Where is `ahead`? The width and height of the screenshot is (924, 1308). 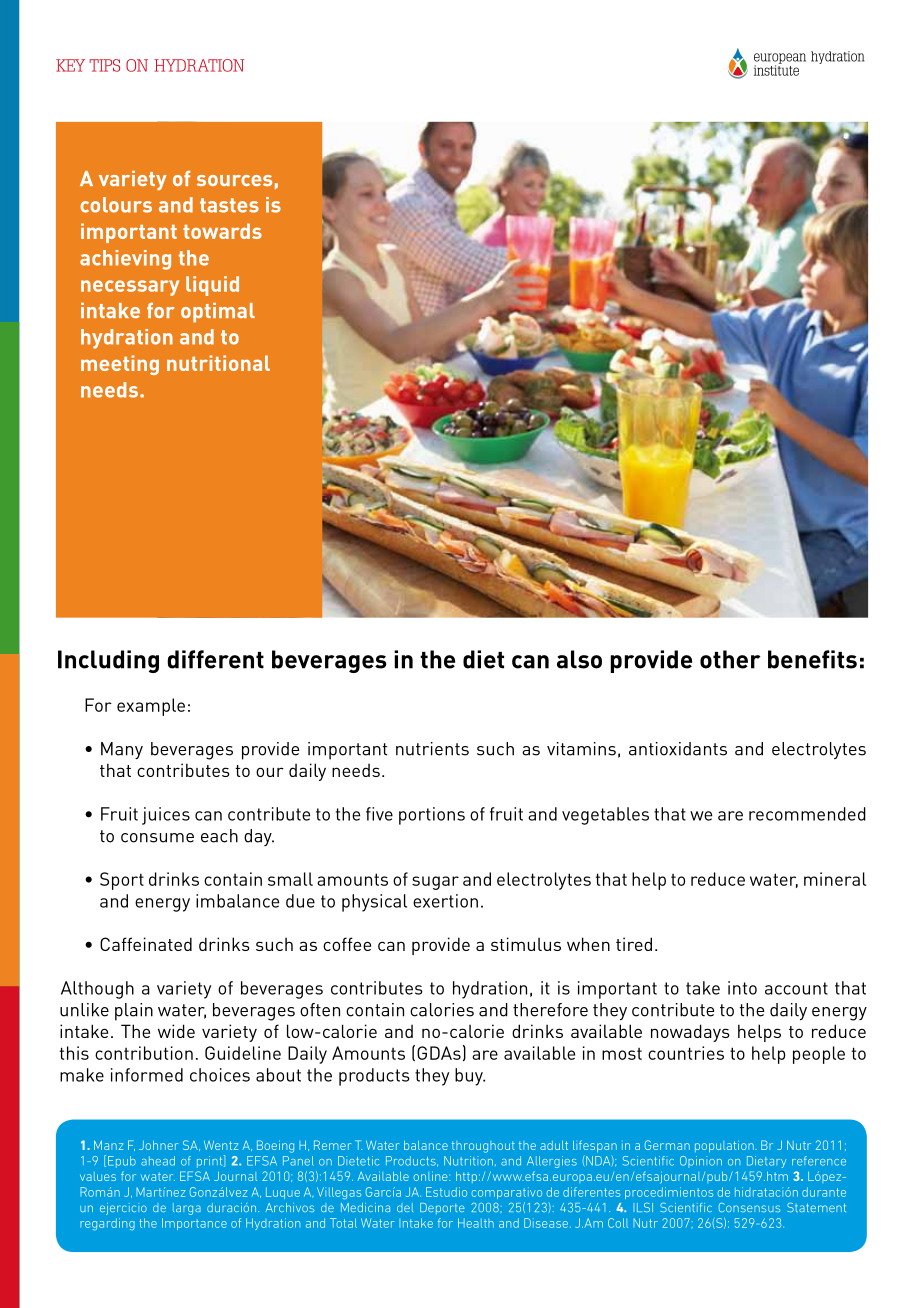 ahead is located at coordinates (158, 1161).
